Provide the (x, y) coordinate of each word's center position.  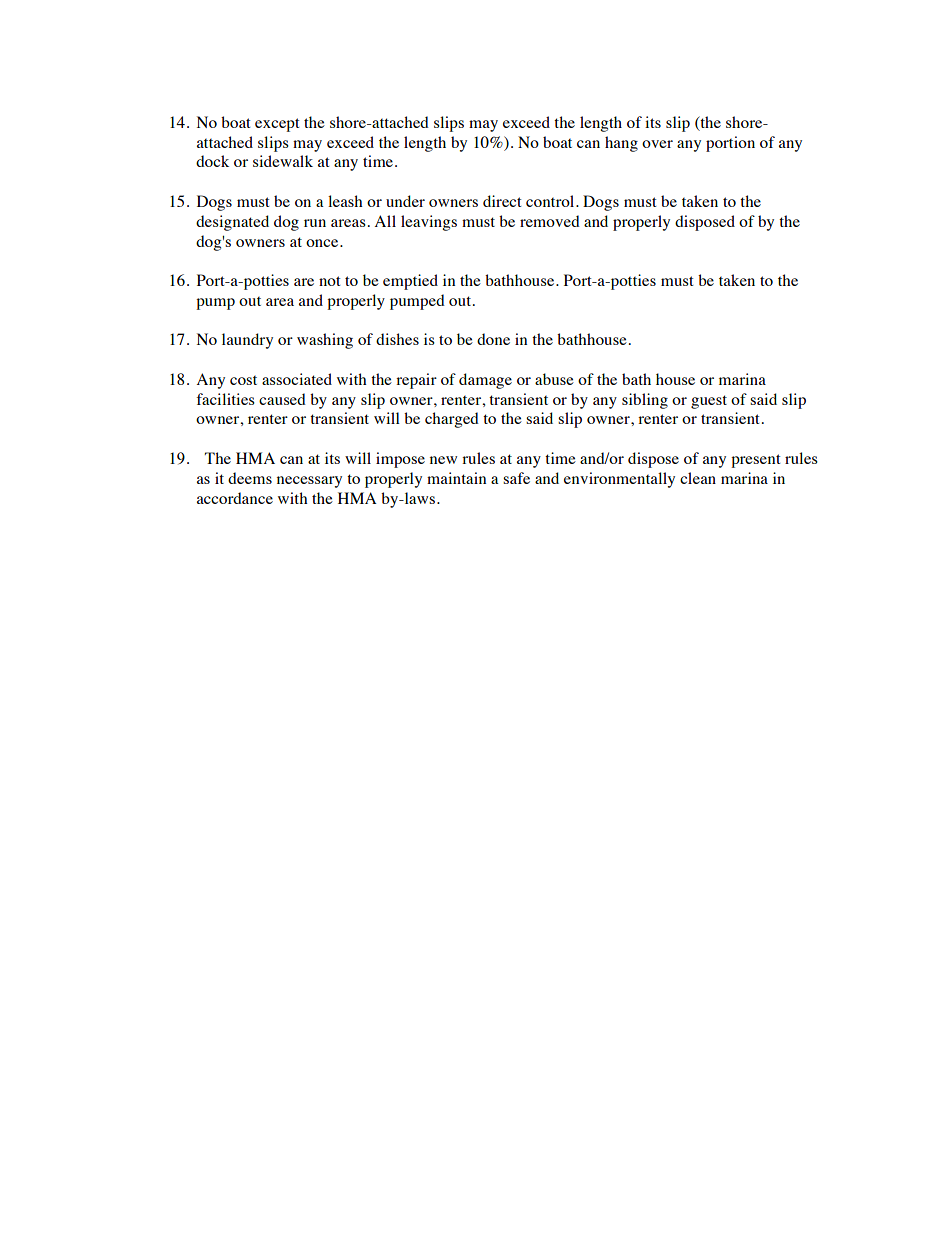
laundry (247, 341)
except (277, 125)
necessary (309, 482)
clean (698, 478)
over (657, 144)
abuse (554, 379)
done (493, 339)
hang (621, 144)
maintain (456, 478)
